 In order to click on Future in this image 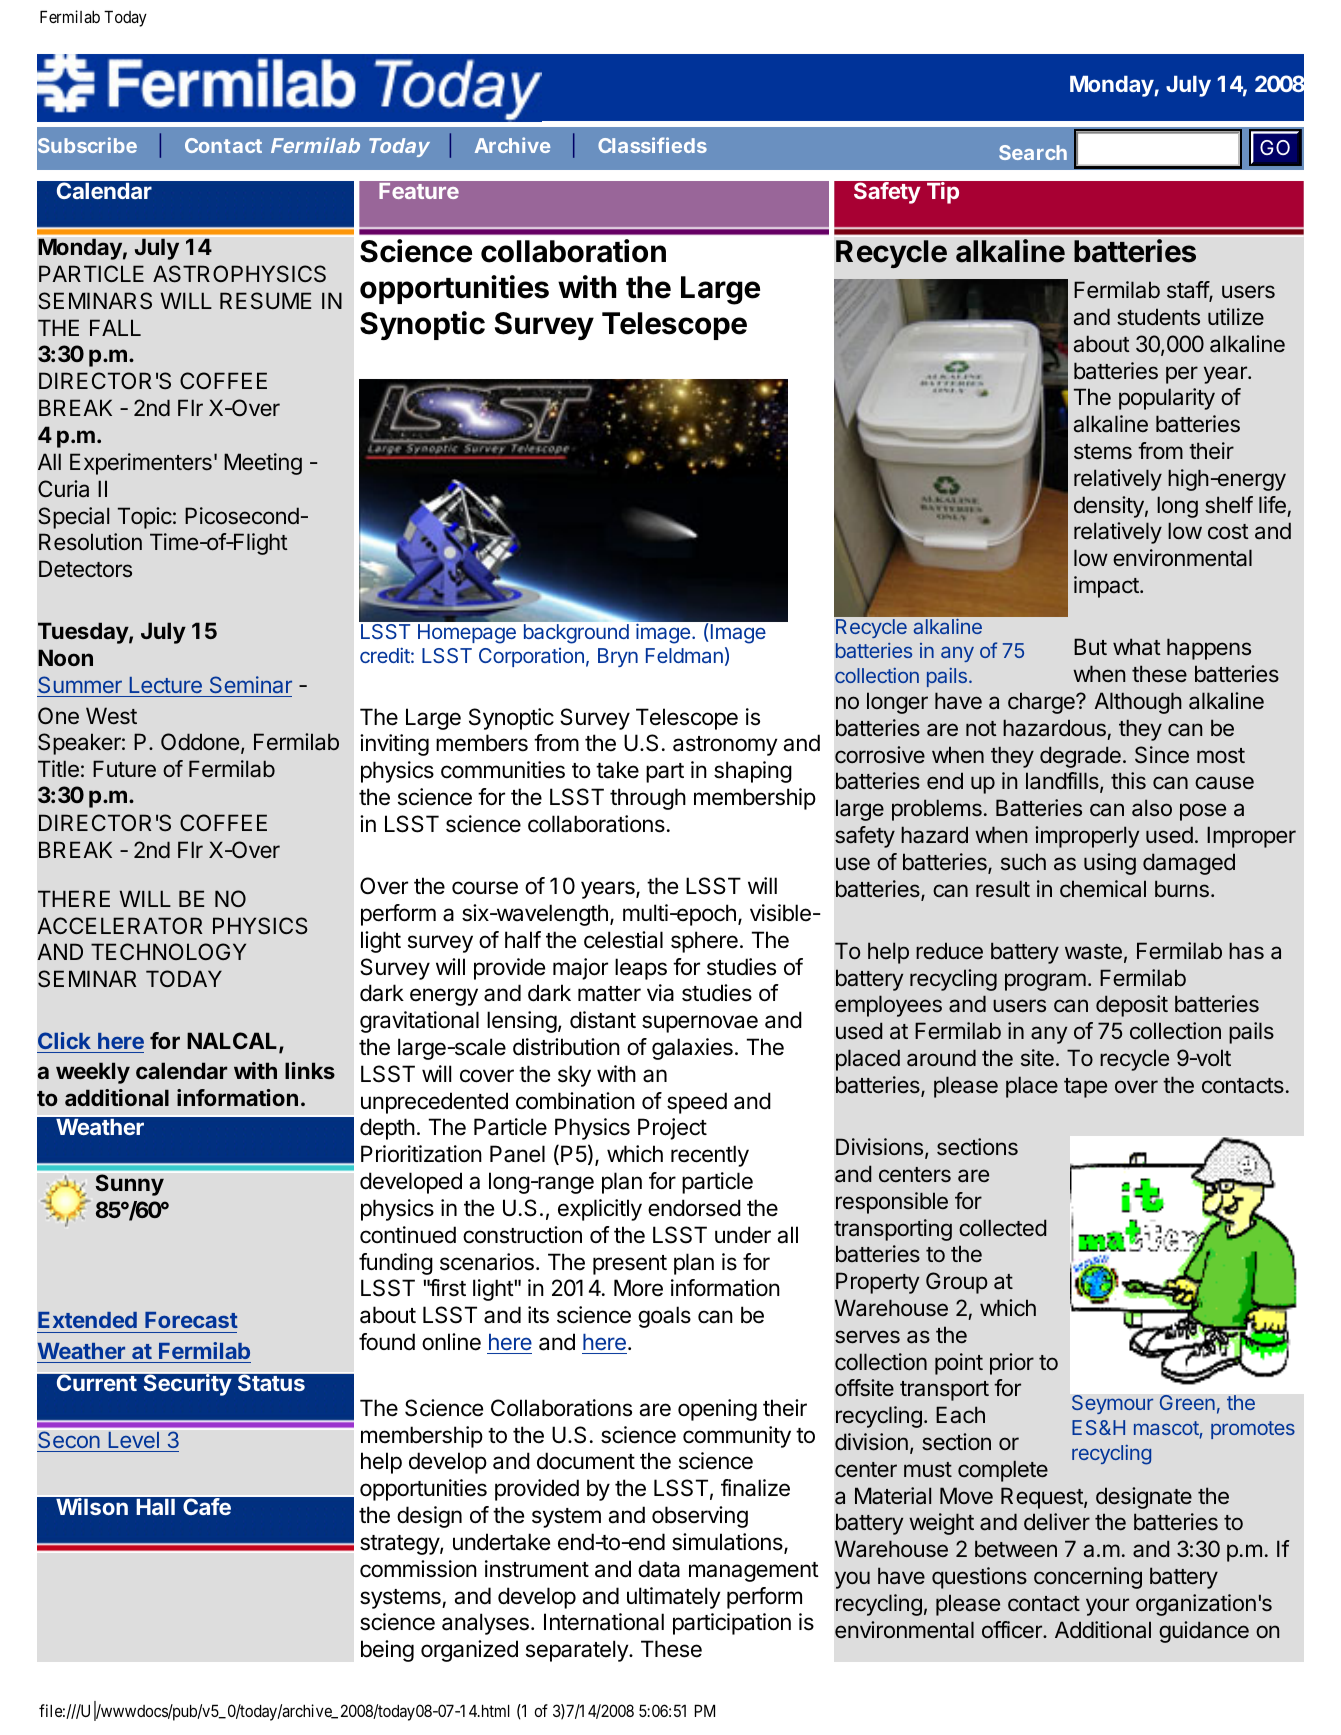, I will do `click(124, 768)`.
